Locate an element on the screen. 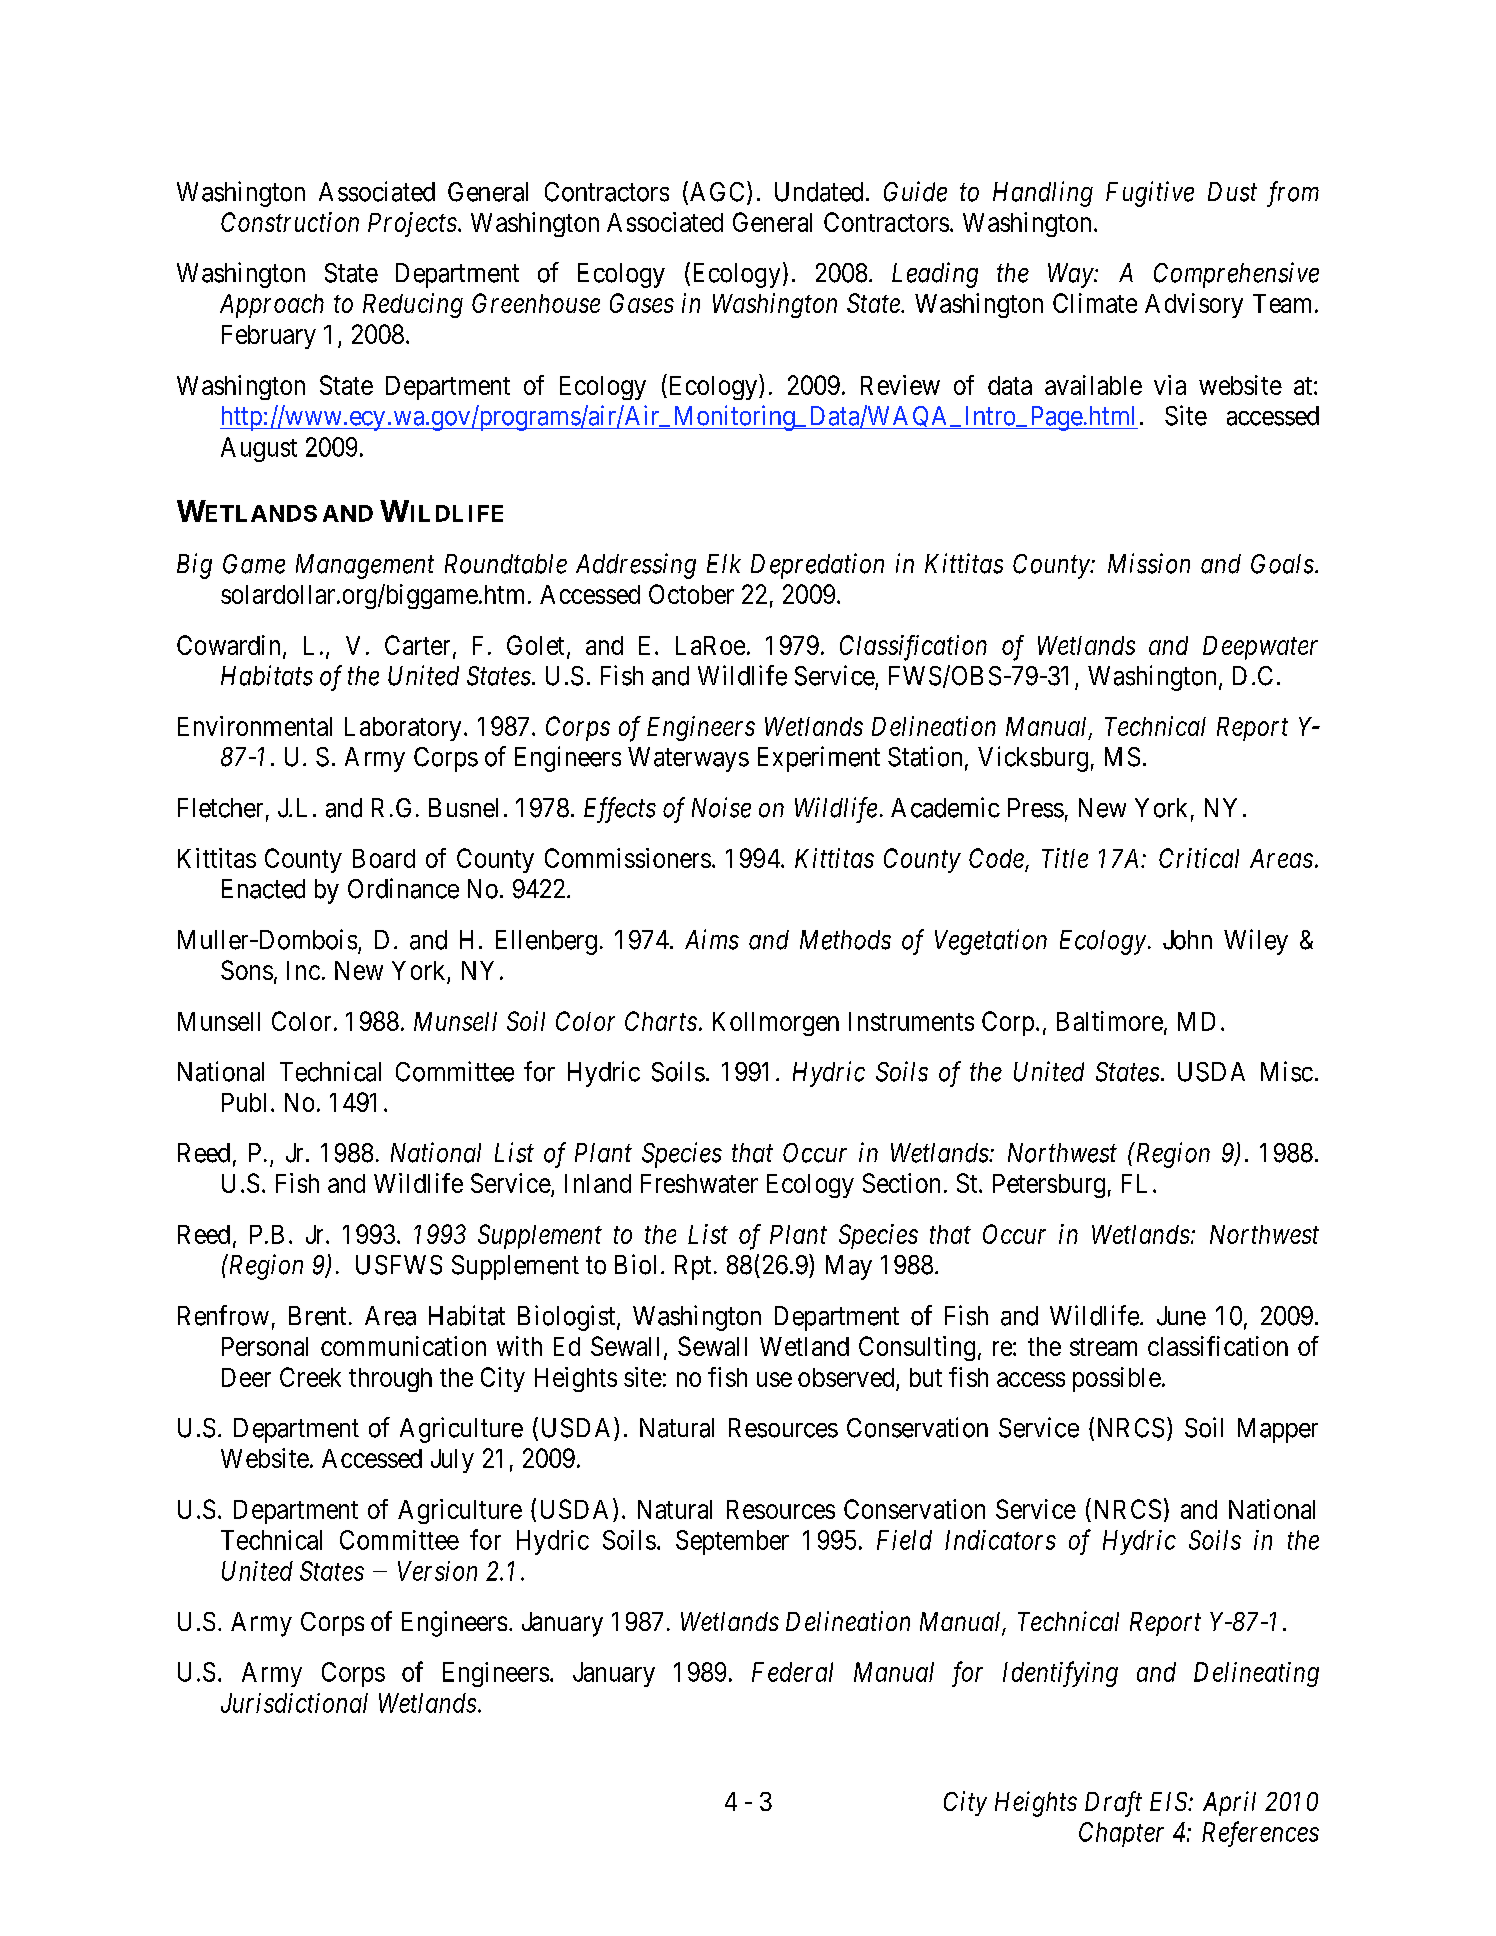  Rpt is located at coordinates (693, 1267).
